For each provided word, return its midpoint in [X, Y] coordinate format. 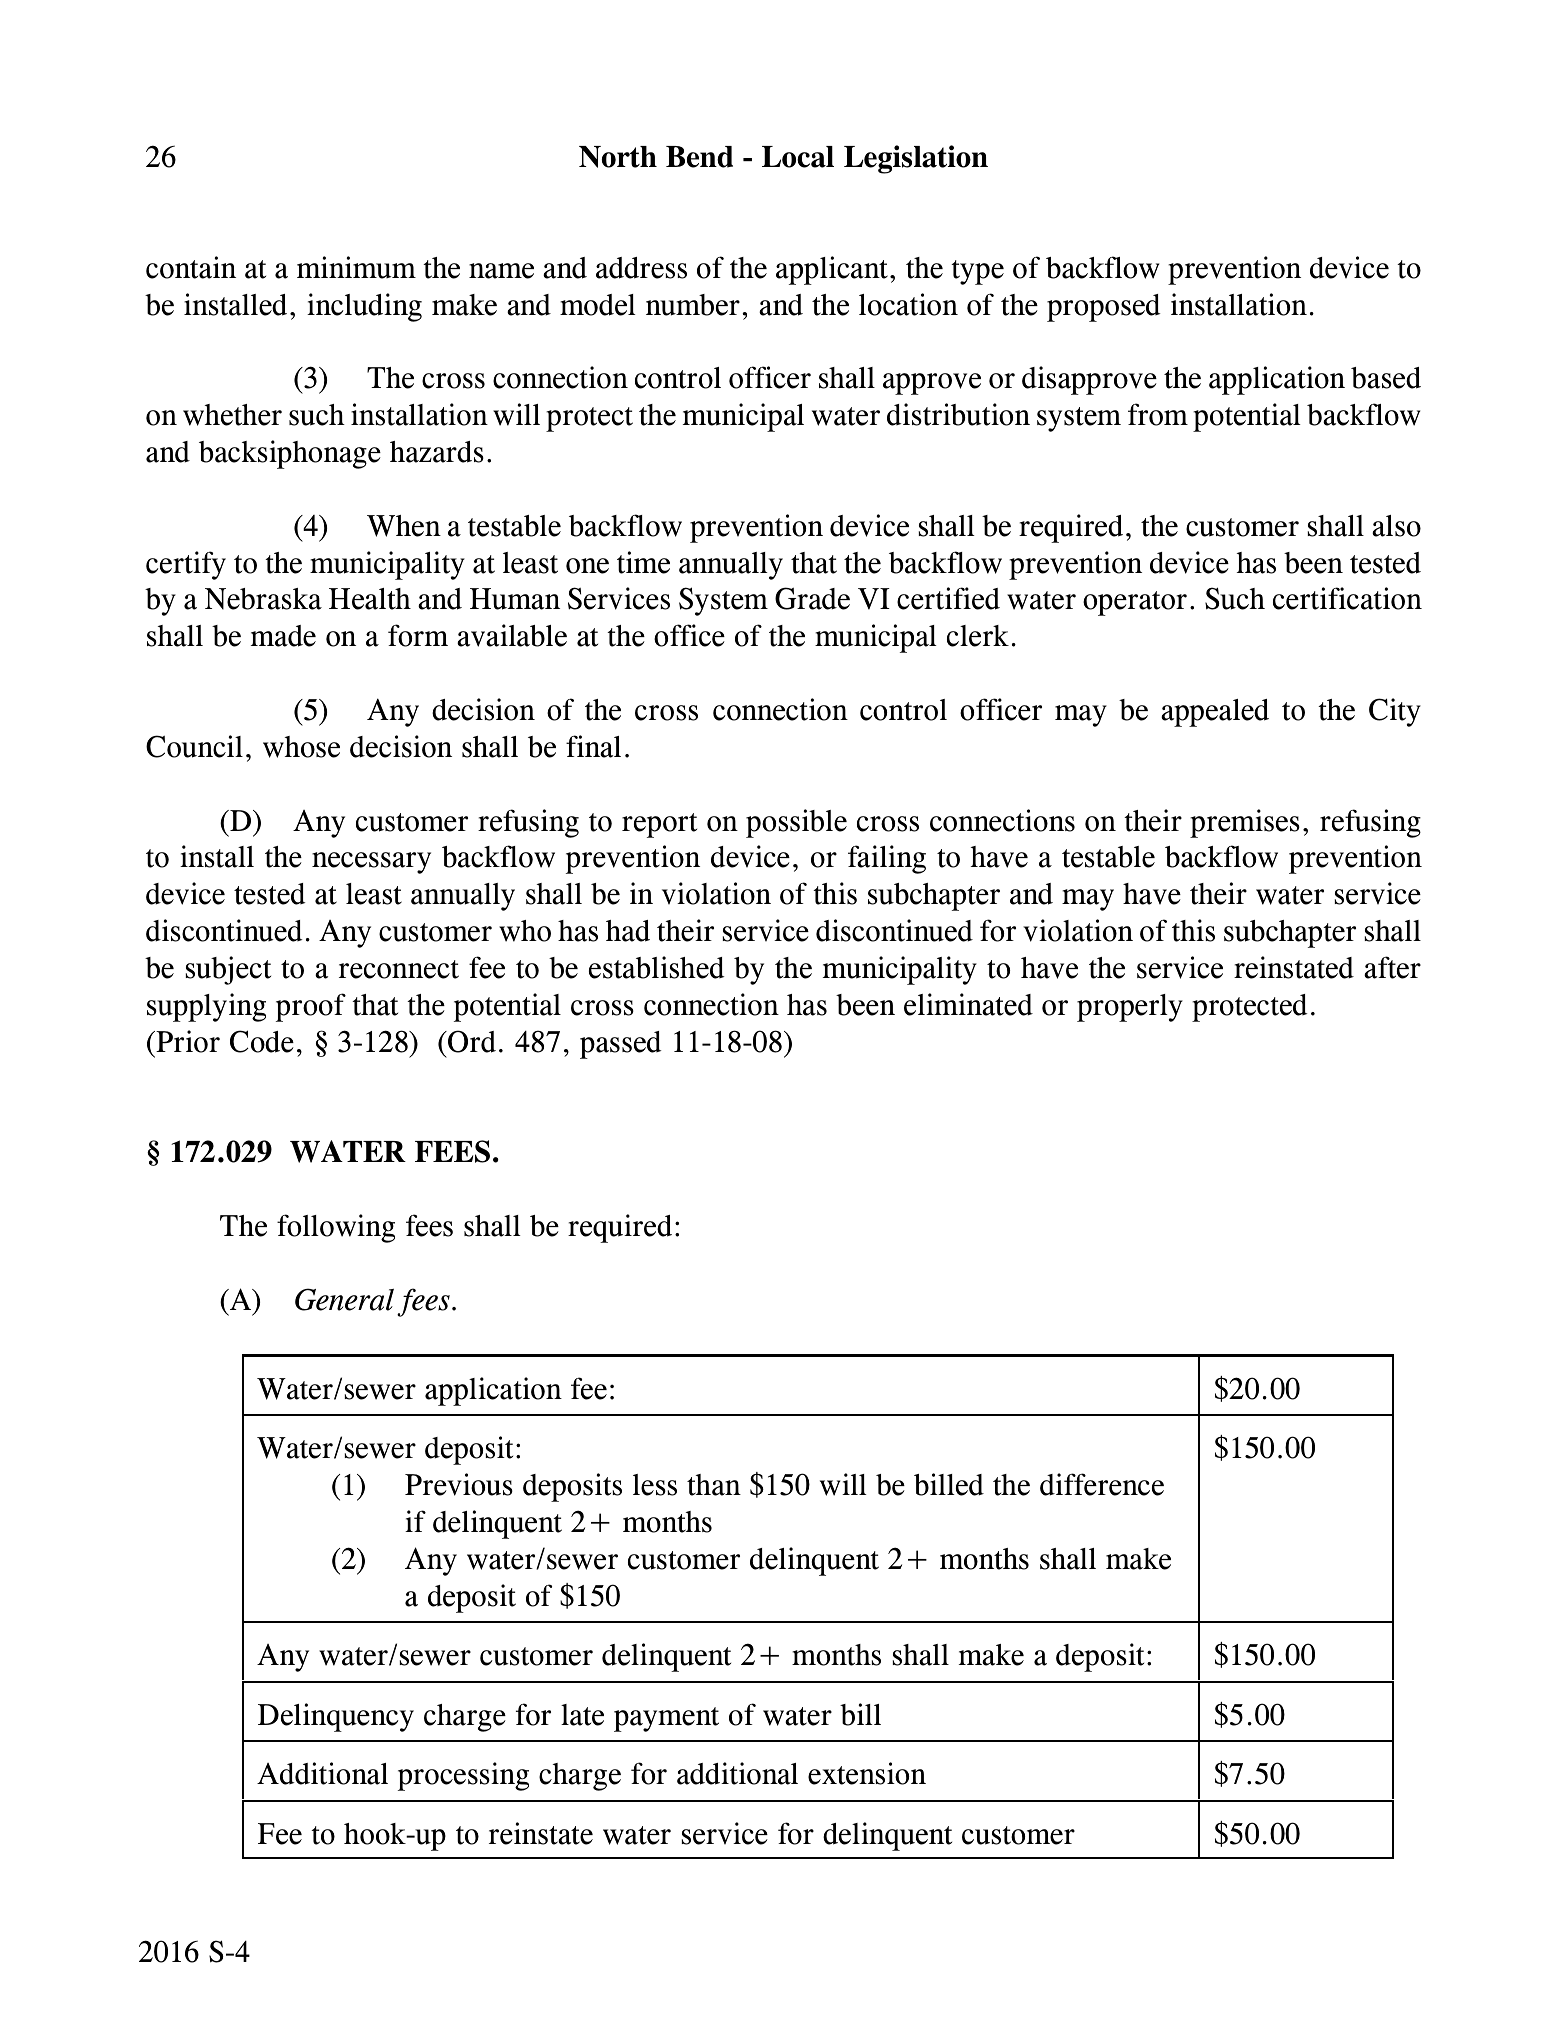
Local [798, 157]
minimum [356, 267]
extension [867, 1773]
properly [1130, 1008]
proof [311, 1007]
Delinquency [336, 1717]
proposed [1104, 308]
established [657, 967]
